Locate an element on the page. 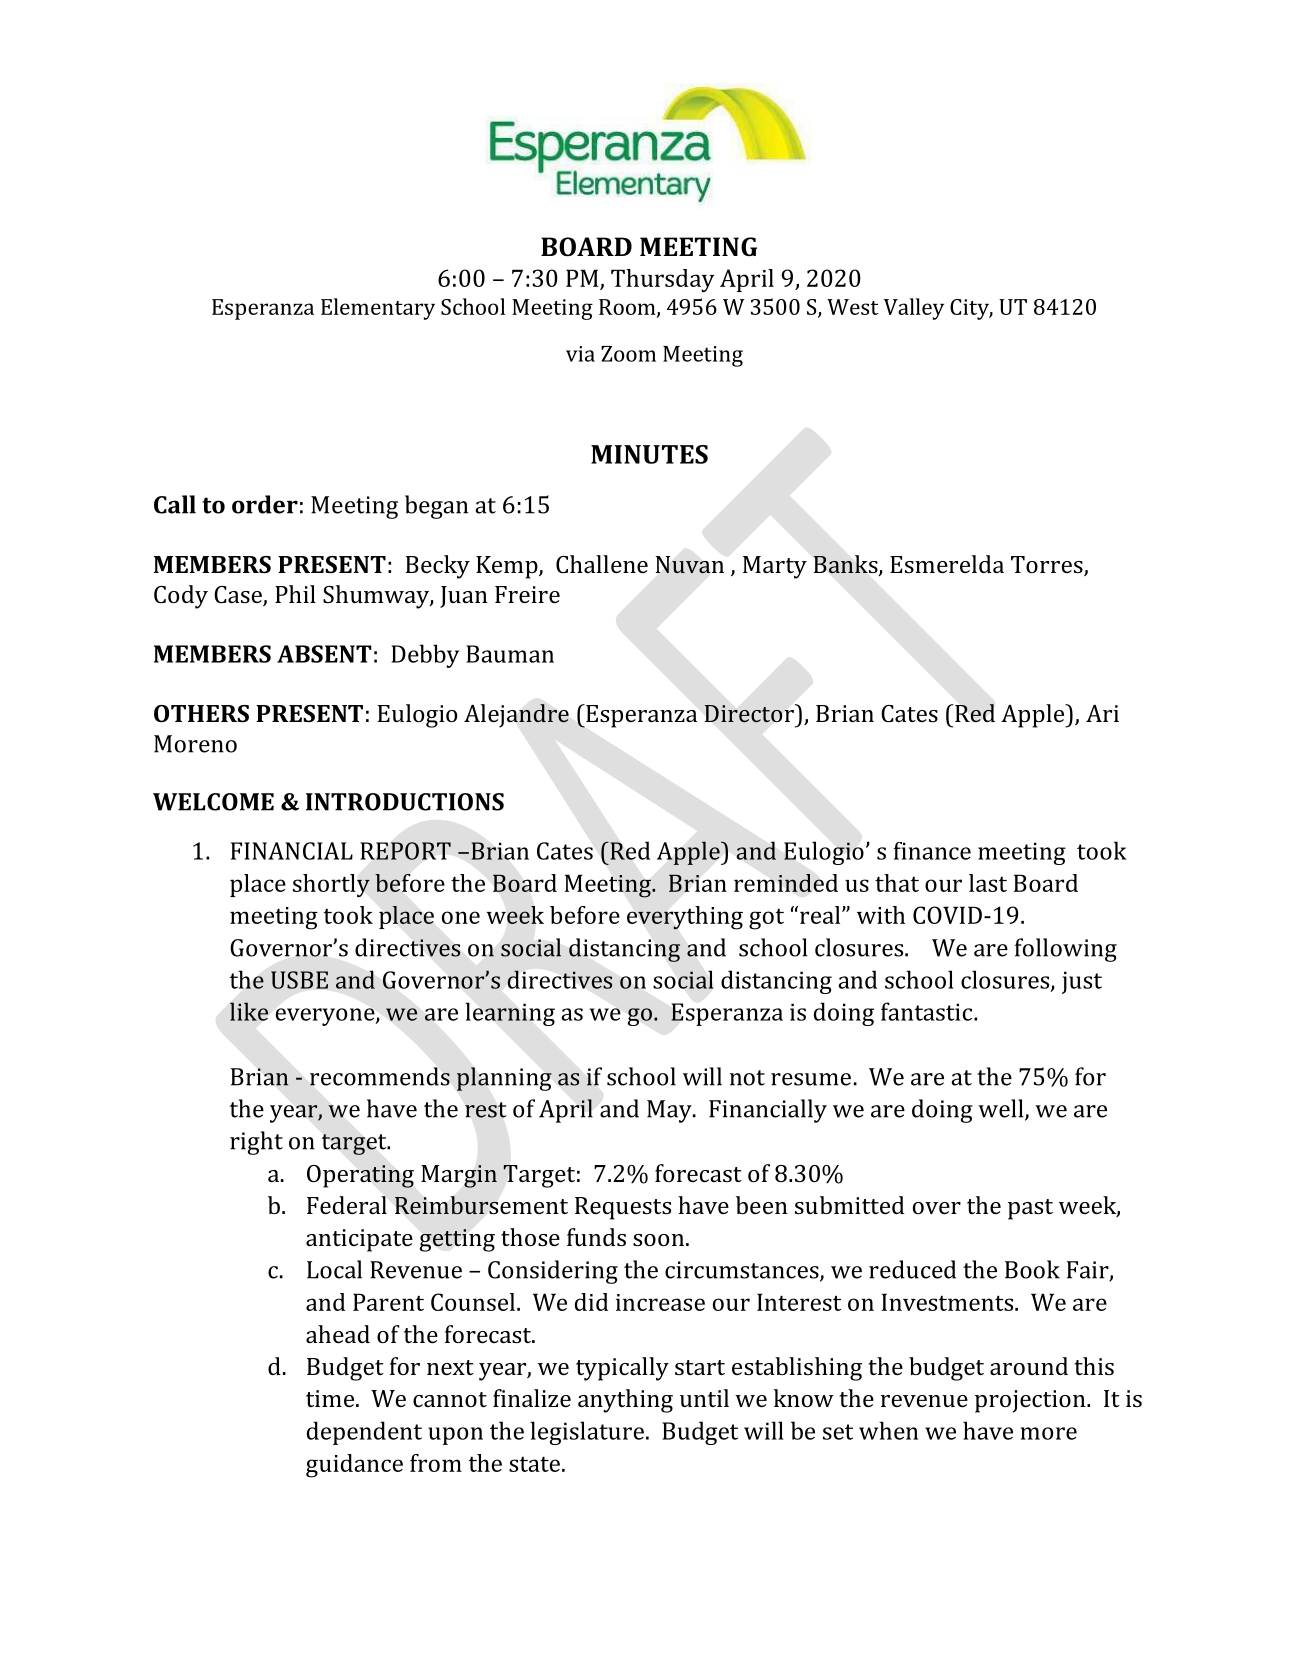  Room is located at coordinates (628, 308).
